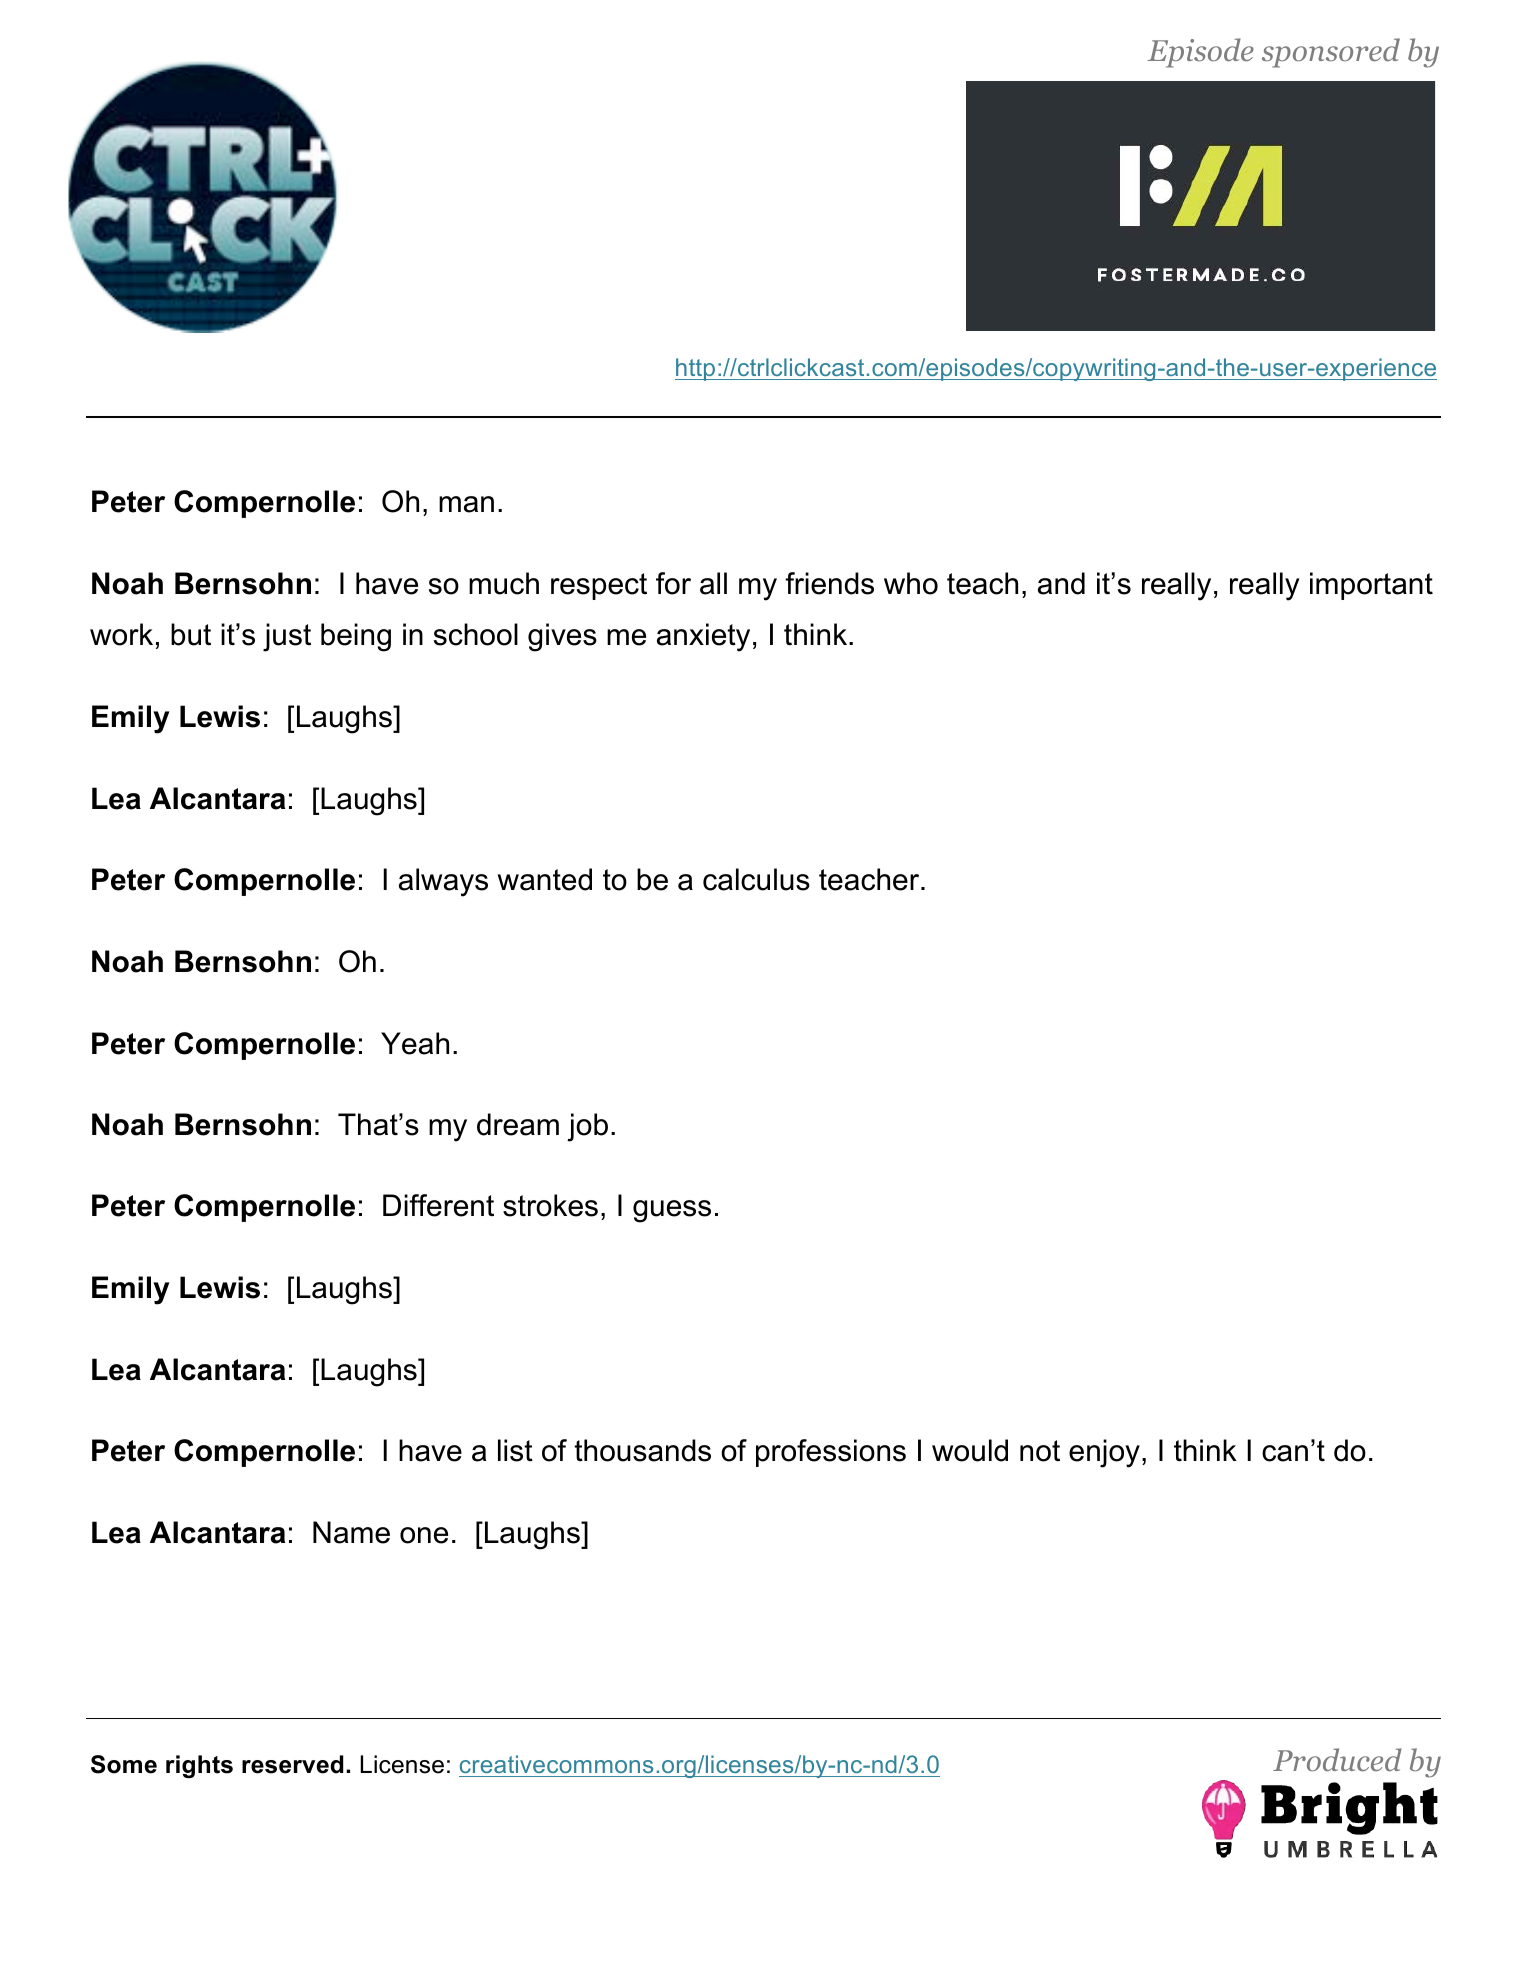 This screenshot has height=1976, width=1527. I want to click on professions, so click(831, 1453).
